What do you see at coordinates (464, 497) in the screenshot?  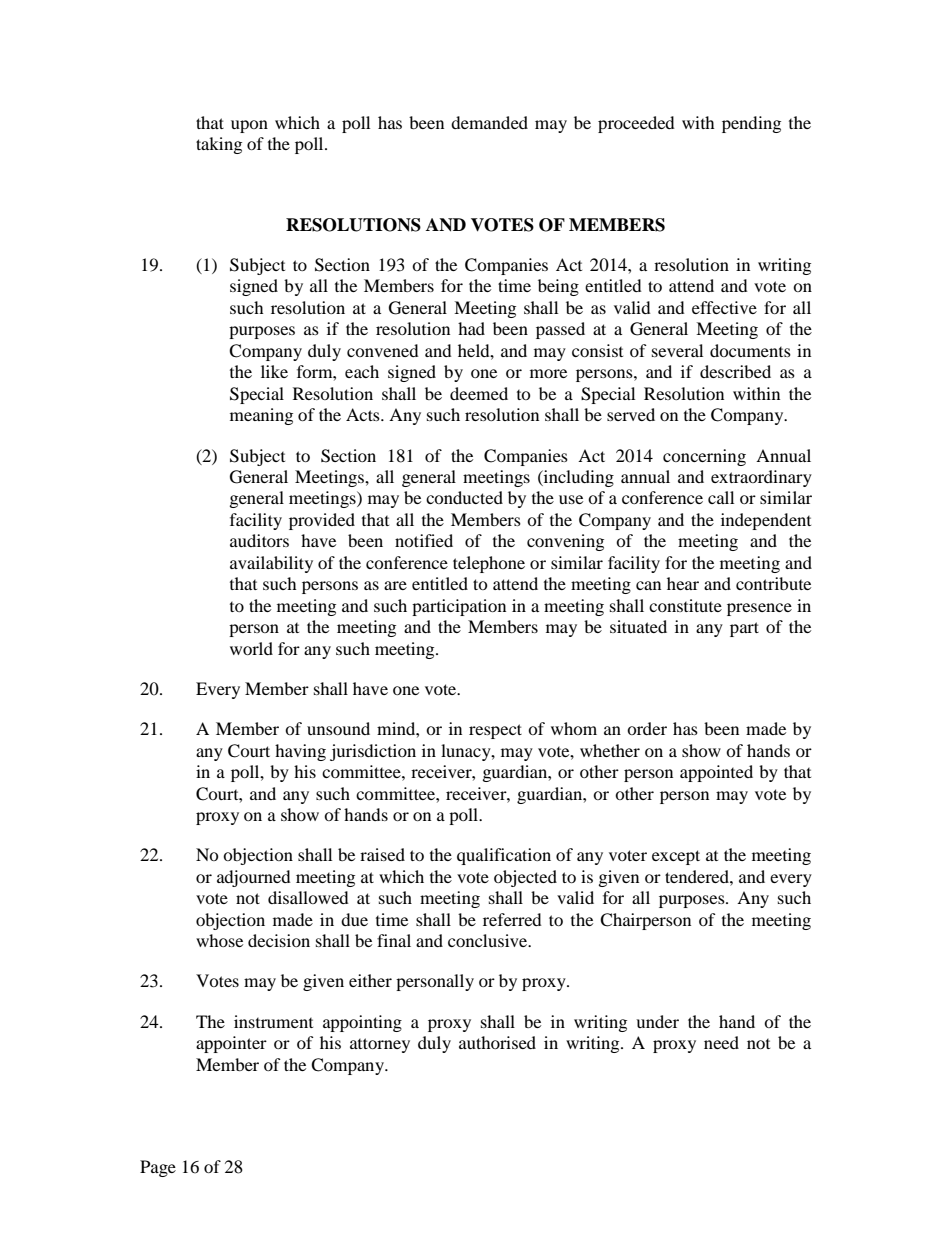 I see `conducted` at bounding box center [464, 497].
